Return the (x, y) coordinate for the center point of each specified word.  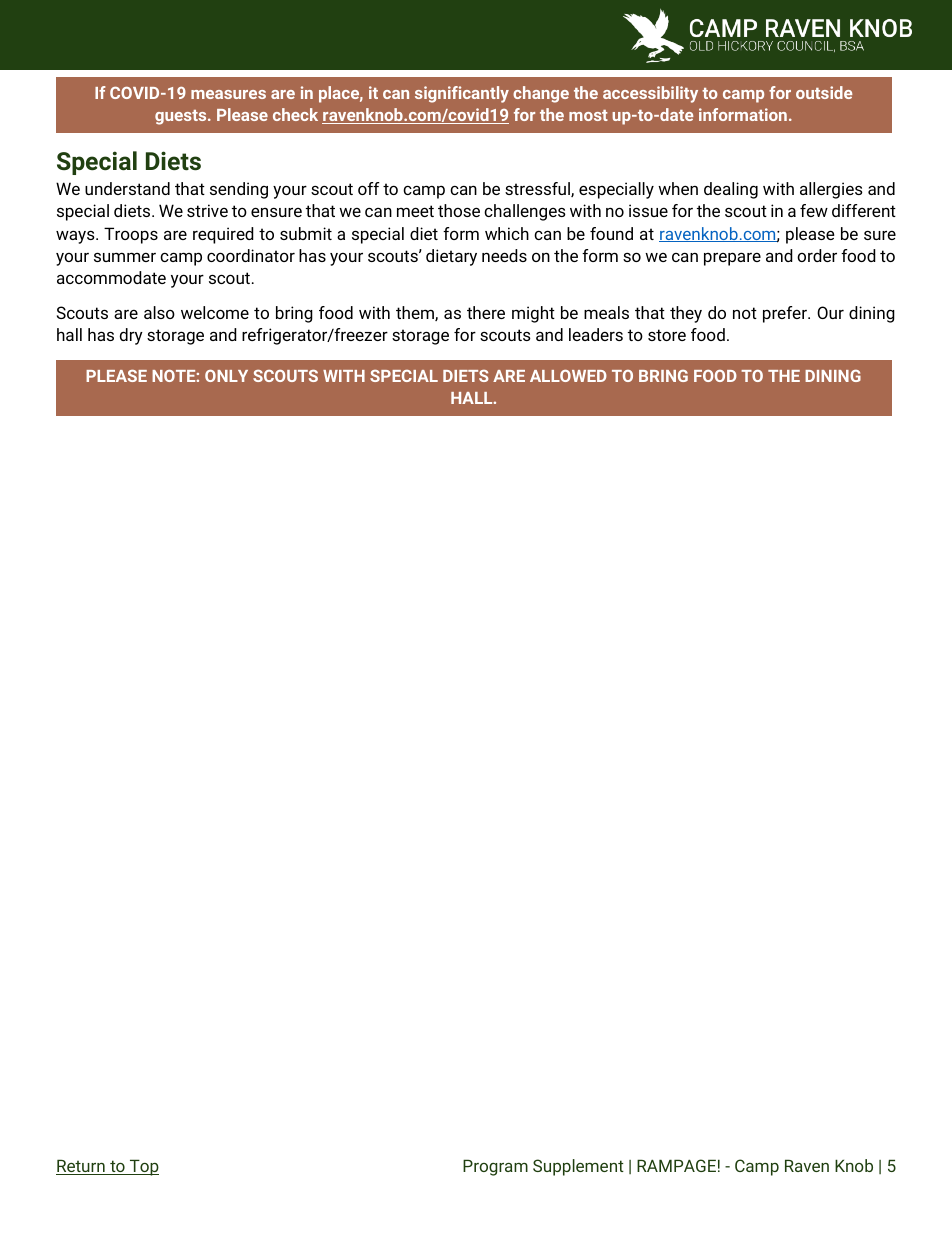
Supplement (578, 1167)
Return (81, 1167)
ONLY (226, 375)
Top (143, 1167)
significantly (462, 94)
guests (182, 117)
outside (824, 92)
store (667, 335)
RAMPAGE (676, 1165)
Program (495, 1167)
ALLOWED (568, 375)
